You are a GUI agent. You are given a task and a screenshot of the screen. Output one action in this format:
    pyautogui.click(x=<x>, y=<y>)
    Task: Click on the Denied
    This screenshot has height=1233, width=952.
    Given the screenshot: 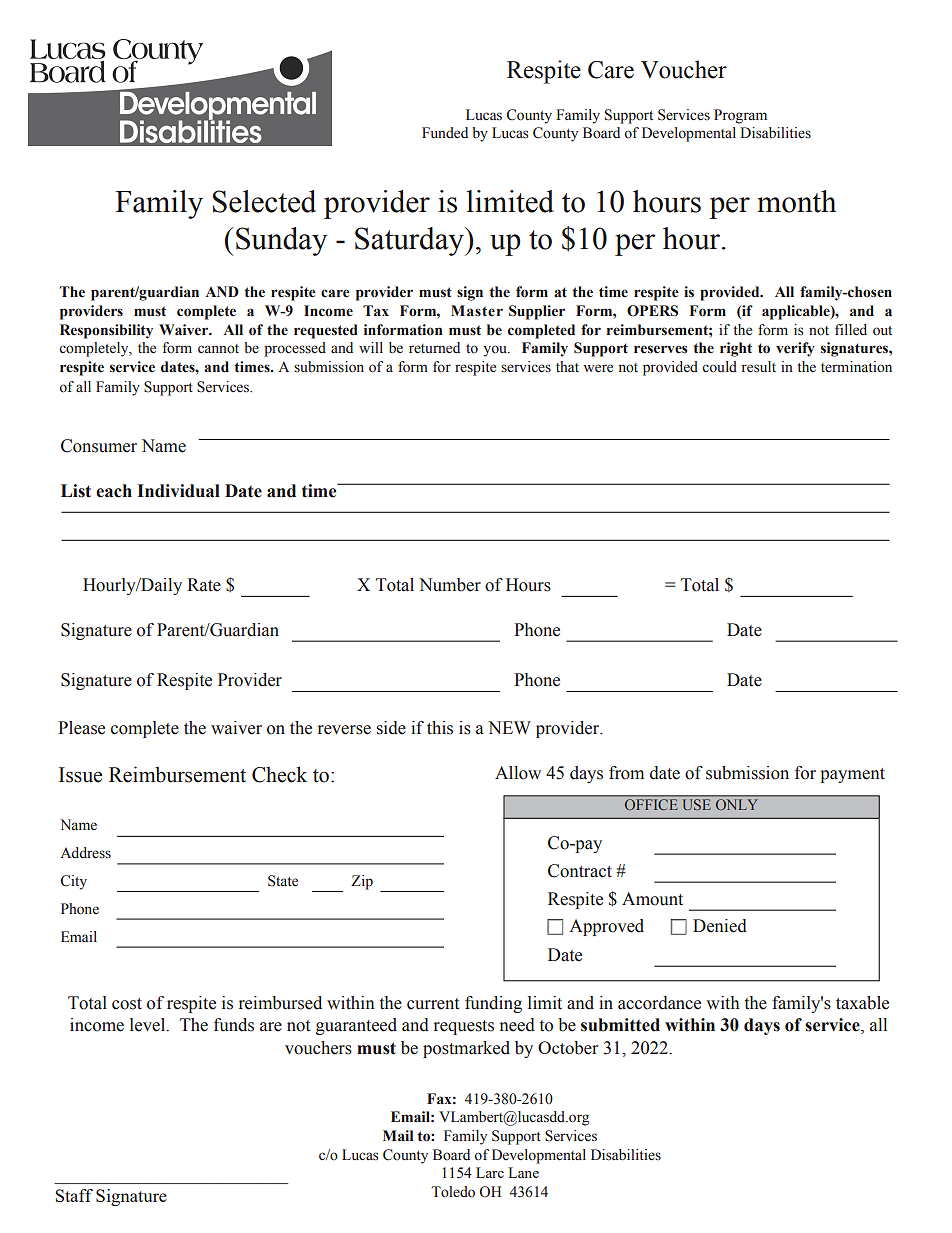 What is the action you would take?
    pyautogui.click(x=720, y=926)
